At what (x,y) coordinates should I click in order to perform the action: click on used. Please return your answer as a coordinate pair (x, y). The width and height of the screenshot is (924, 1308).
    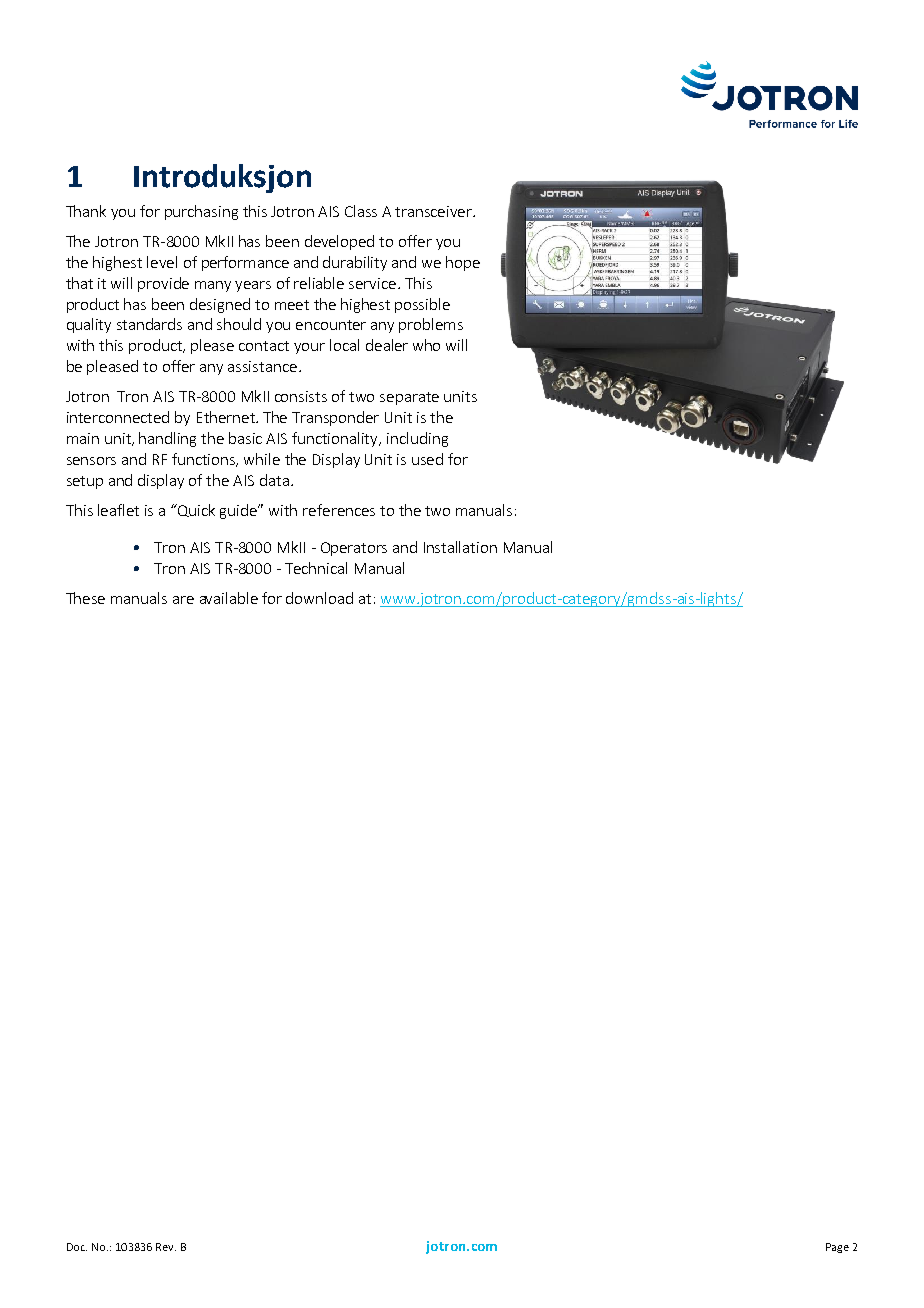
    Looking at the image, I should click on (427, 459).
